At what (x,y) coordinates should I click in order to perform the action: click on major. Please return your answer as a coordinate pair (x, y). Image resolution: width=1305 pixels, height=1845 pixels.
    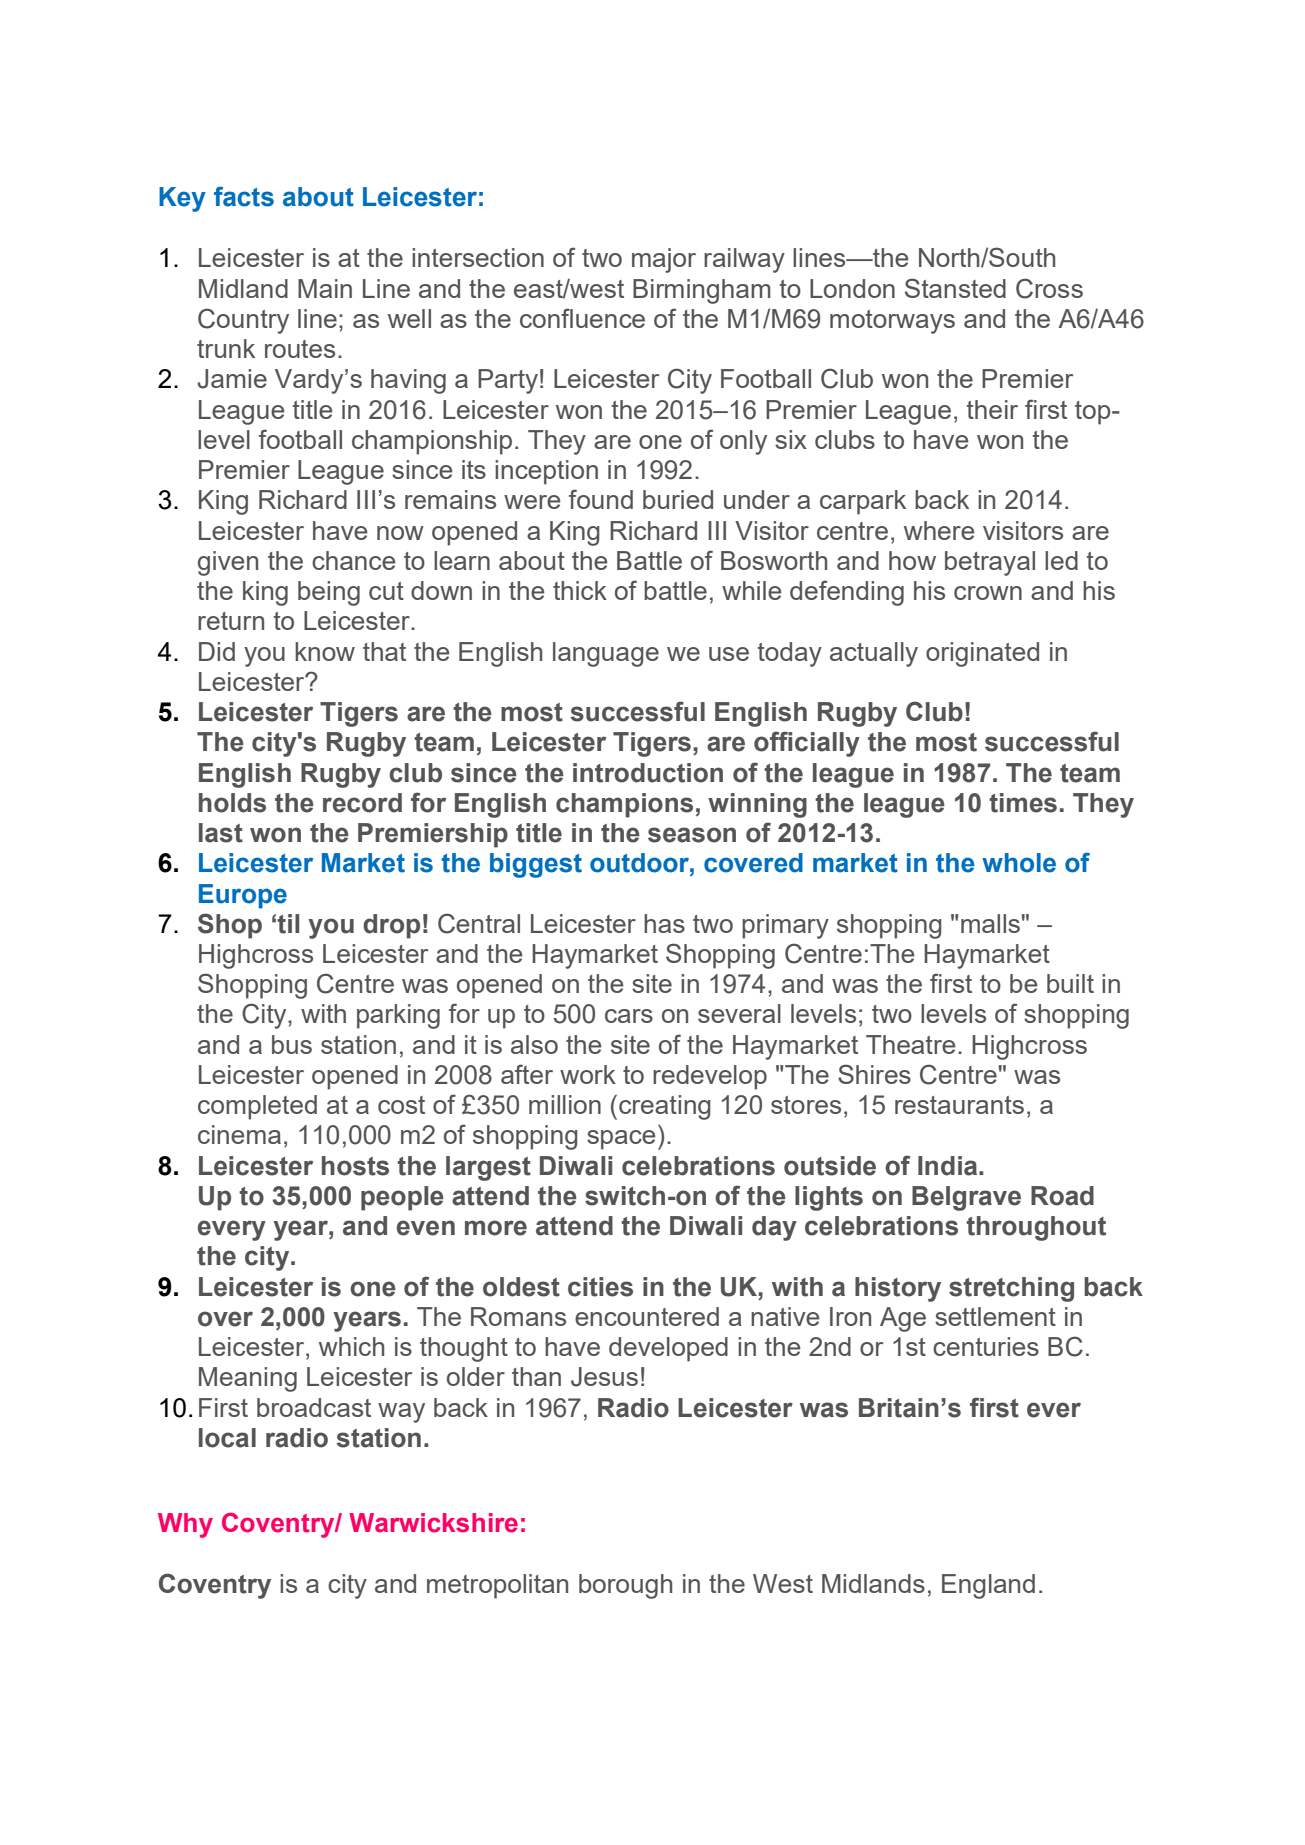
    Looking at the image, I should click on (664, 260).
